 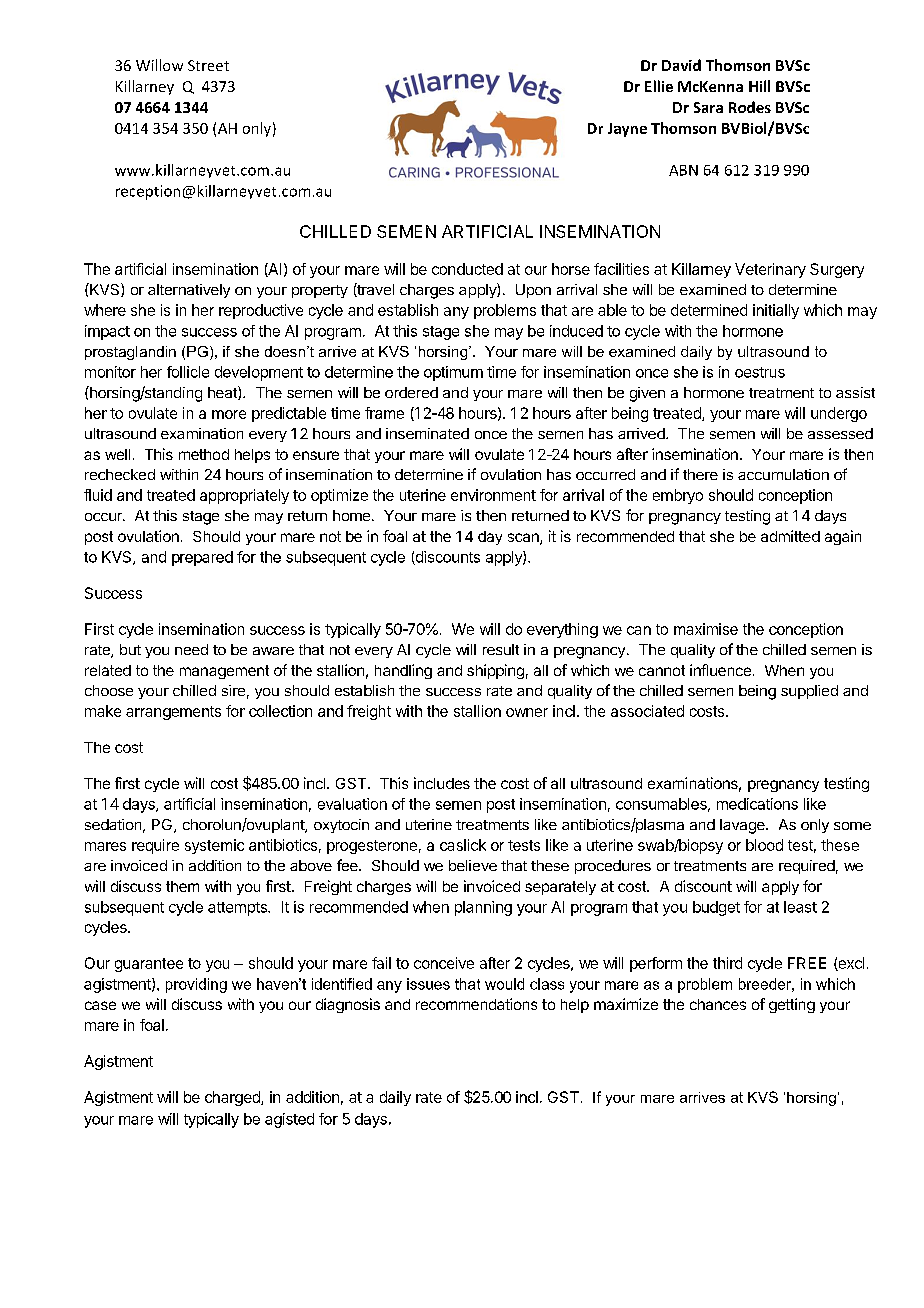 What do you see at coordinates (208, 65) in the image?
I see `Street` at bounding box center [208, 65].
